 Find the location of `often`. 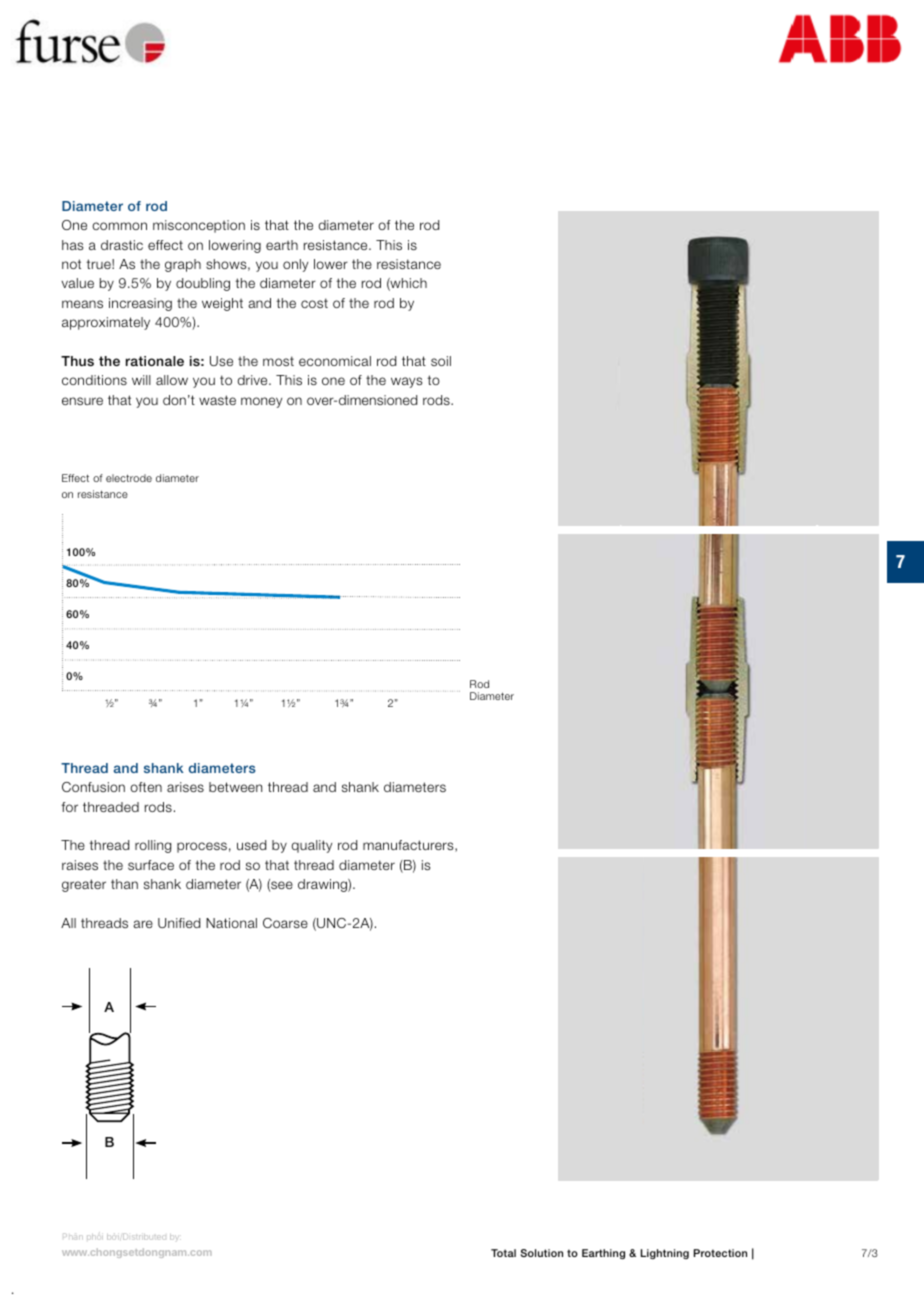

often is located at coordinates (146, 787).
